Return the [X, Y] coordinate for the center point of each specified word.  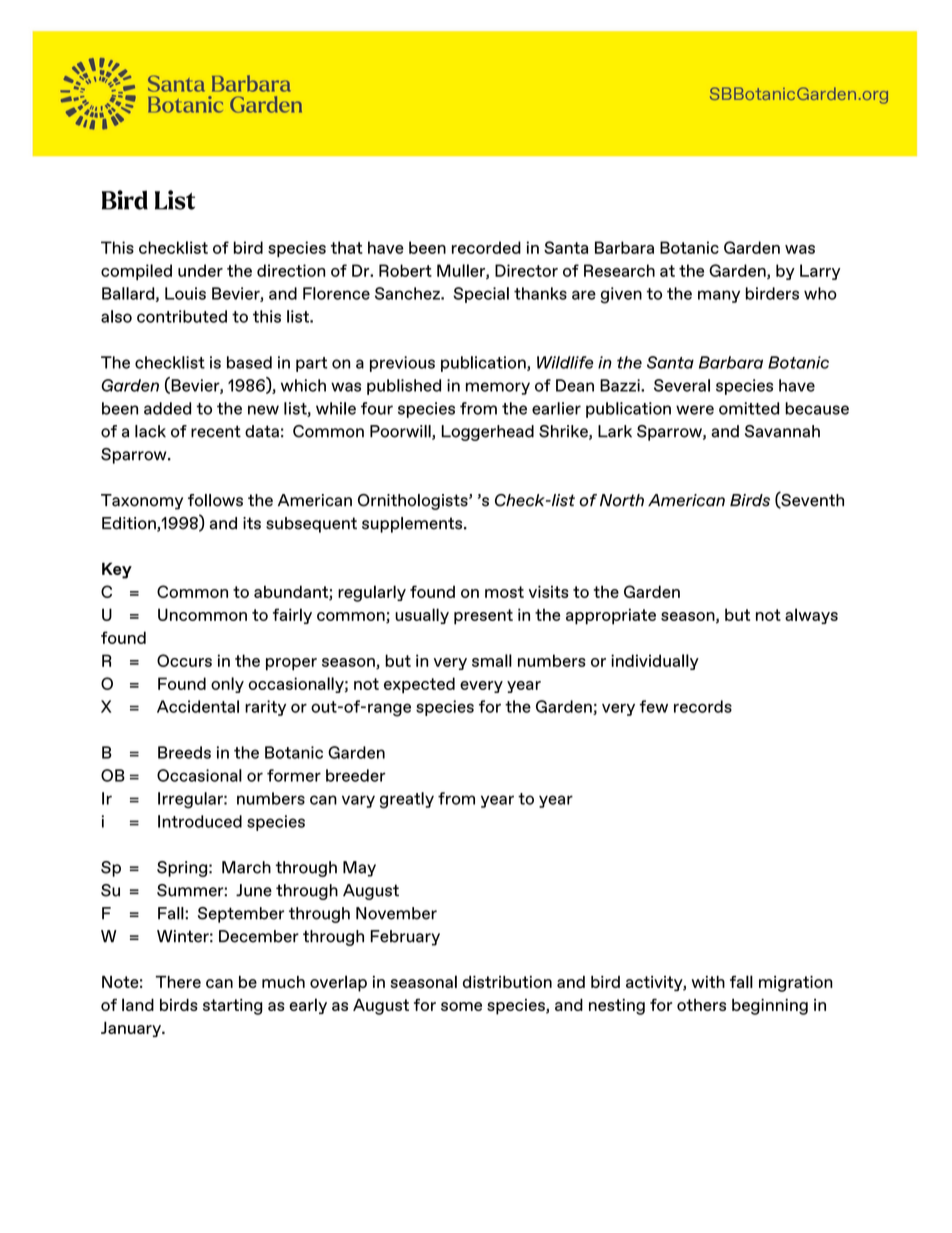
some [461, 1006]
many [719, 296]
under [200, 270]
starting [233, 1007]
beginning [770, 1007]
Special [481, 295]
